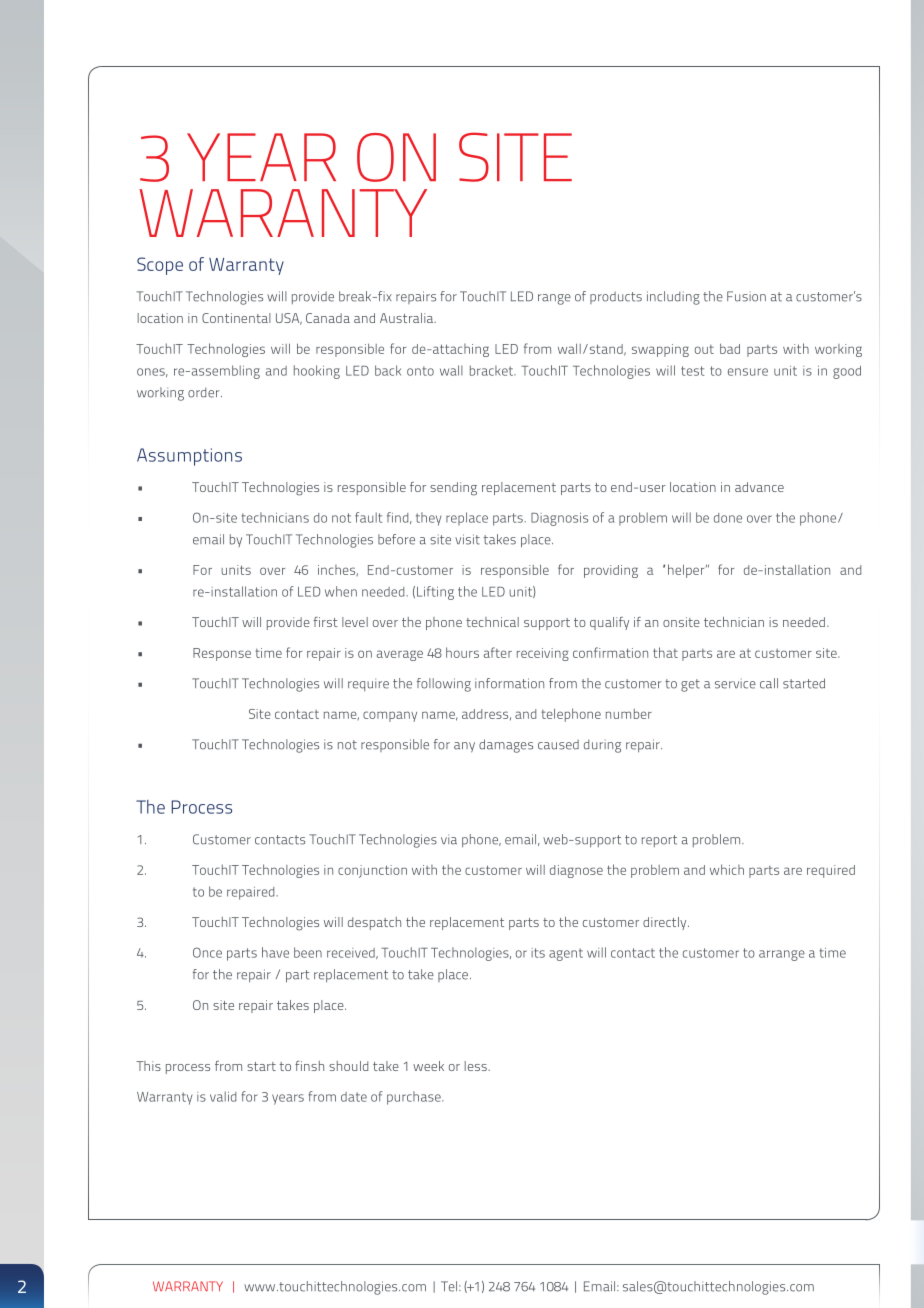 This document has height=1308, width=924. I want to click on advance, so click(759, 487).
